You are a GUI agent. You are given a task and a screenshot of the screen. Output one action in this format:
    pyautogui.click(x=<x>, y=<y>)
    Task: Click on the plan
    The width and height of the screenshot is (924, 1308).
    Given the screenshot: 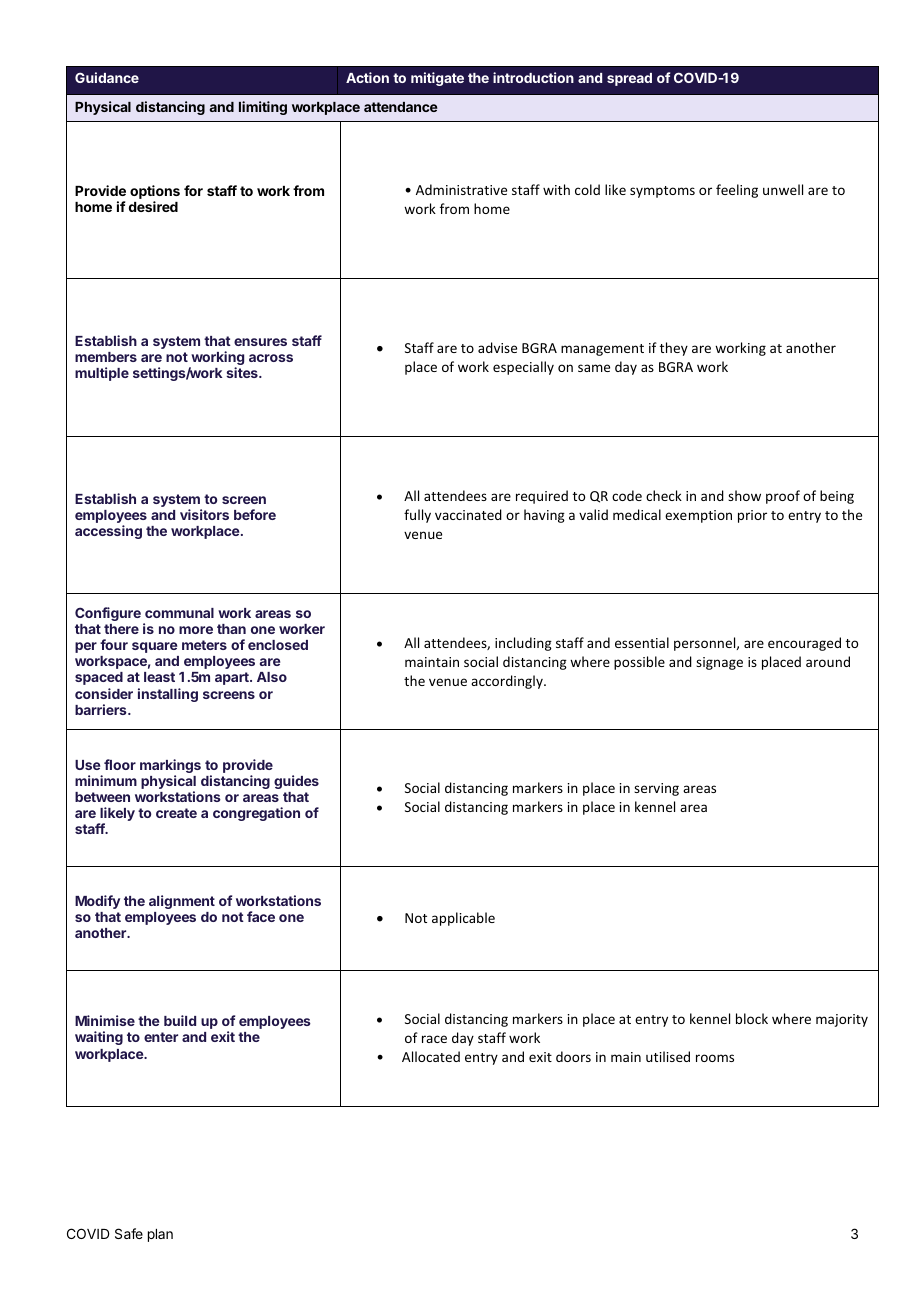 What is the action you would take?
    pyautogui.click(x=160, y=1235)
